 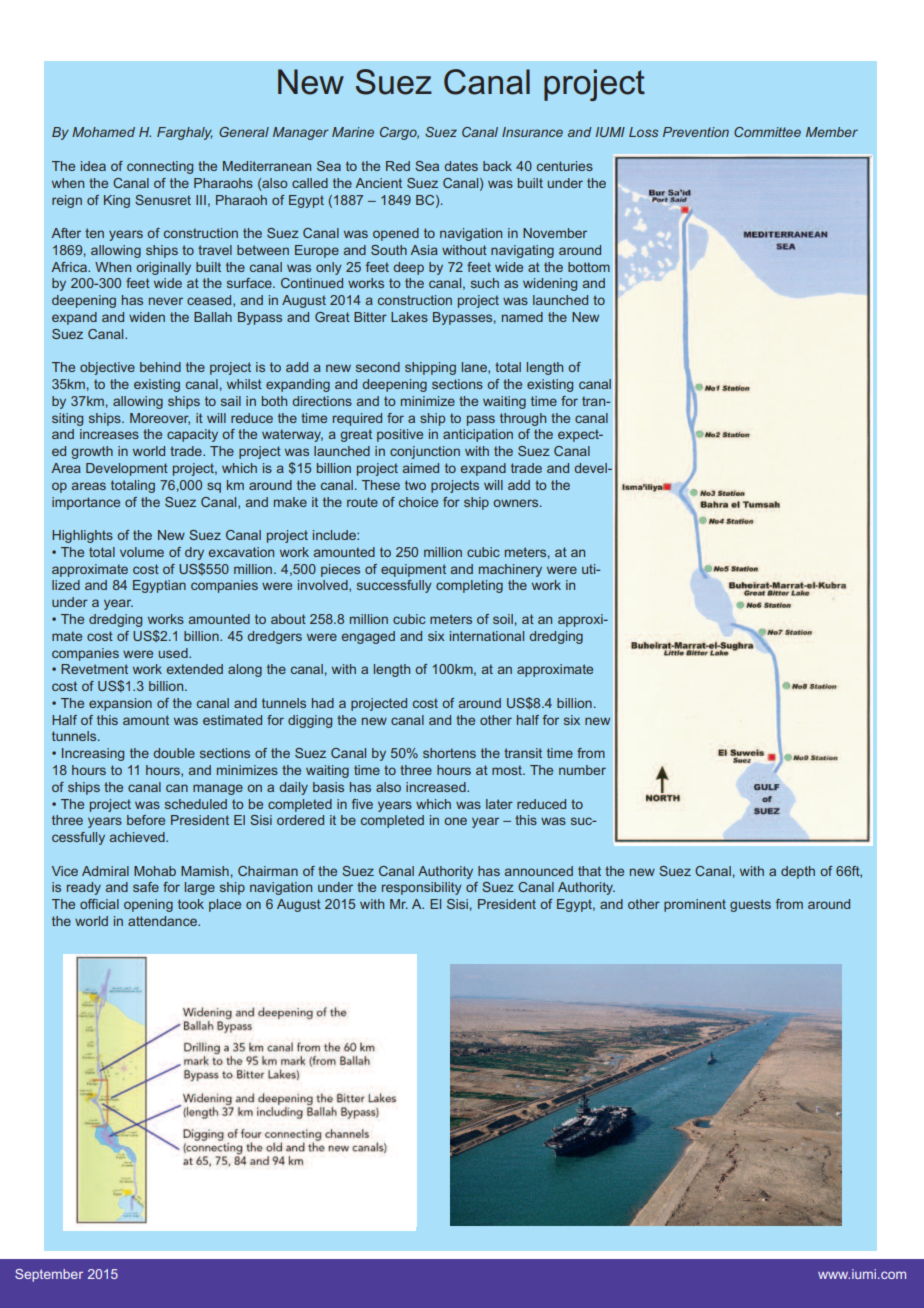 I want to click on connecting, so click(x=160, y=167).
